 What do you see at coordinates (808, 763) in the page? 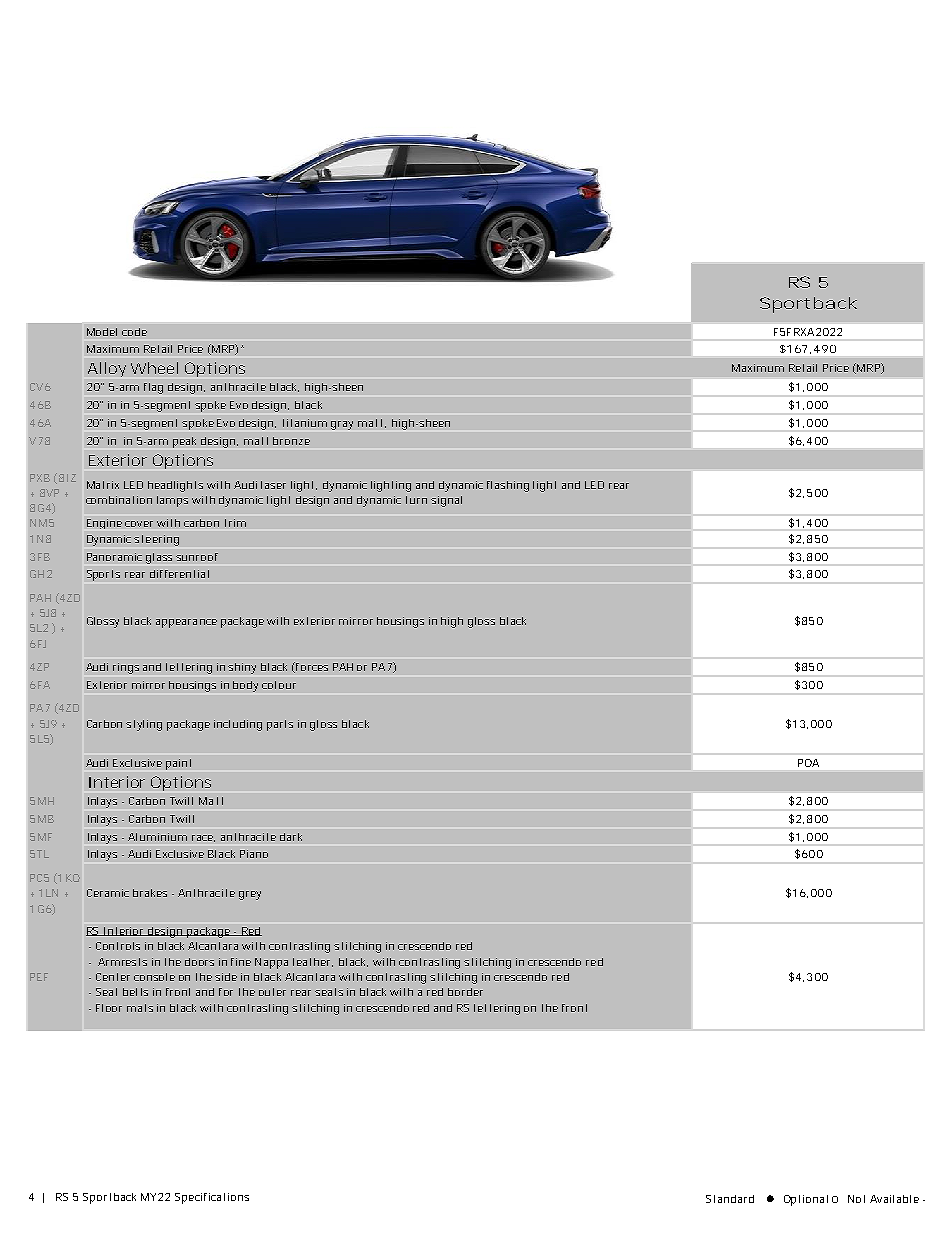
I see `POA` at bounding box center [808, 763].
